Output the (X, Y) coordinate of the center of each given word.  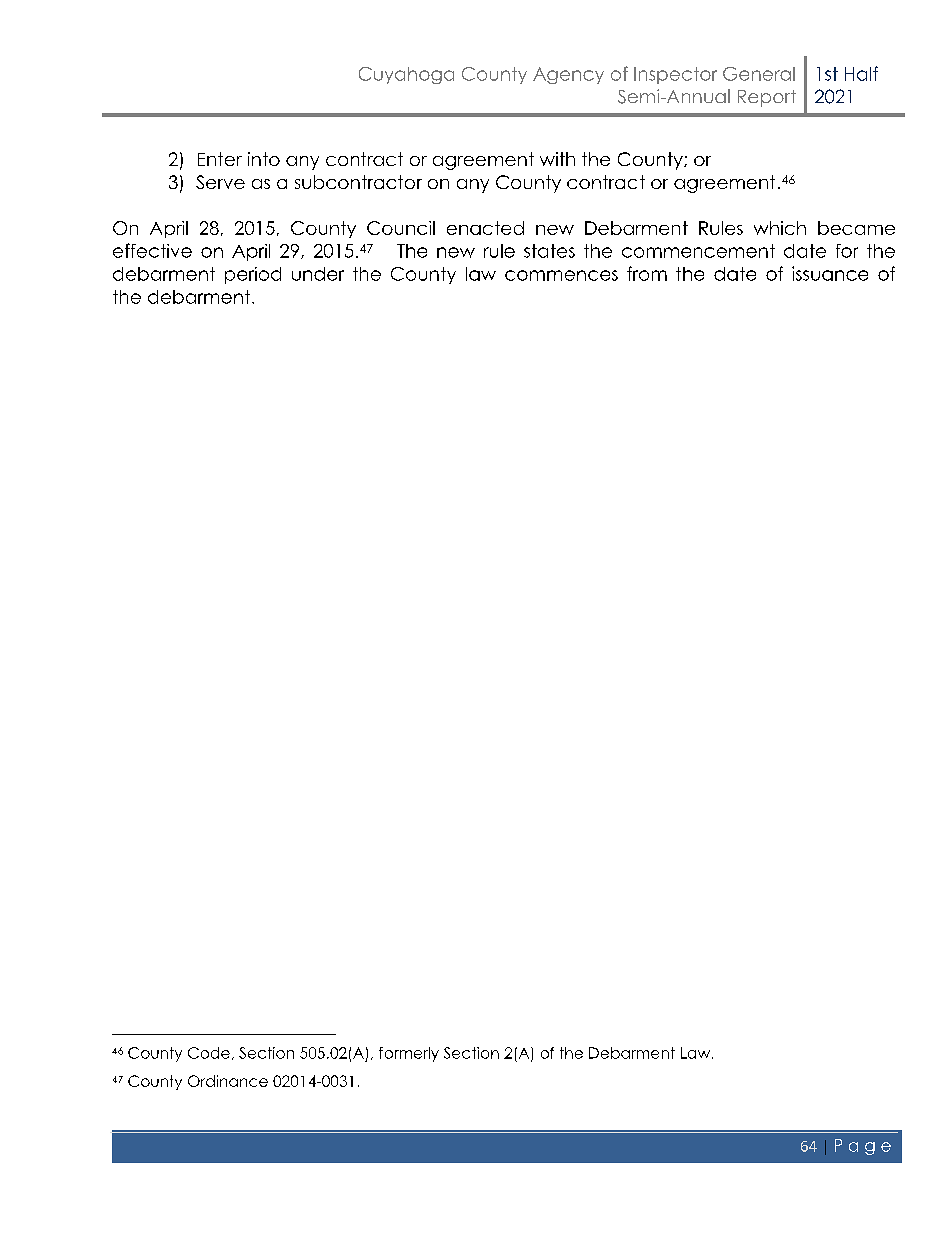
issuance (830, 273)
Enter (220, 159)
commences (561, 275)
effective (152, 250)
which (780, 228)
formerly (409, 1054)
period (253, 275)
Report (767, 98)
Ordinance (228, 1081)
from (647, 273)
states (549, 251)
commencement (698, 251)
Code (209, 1053)
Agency (568, 75)
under (318, 274)
